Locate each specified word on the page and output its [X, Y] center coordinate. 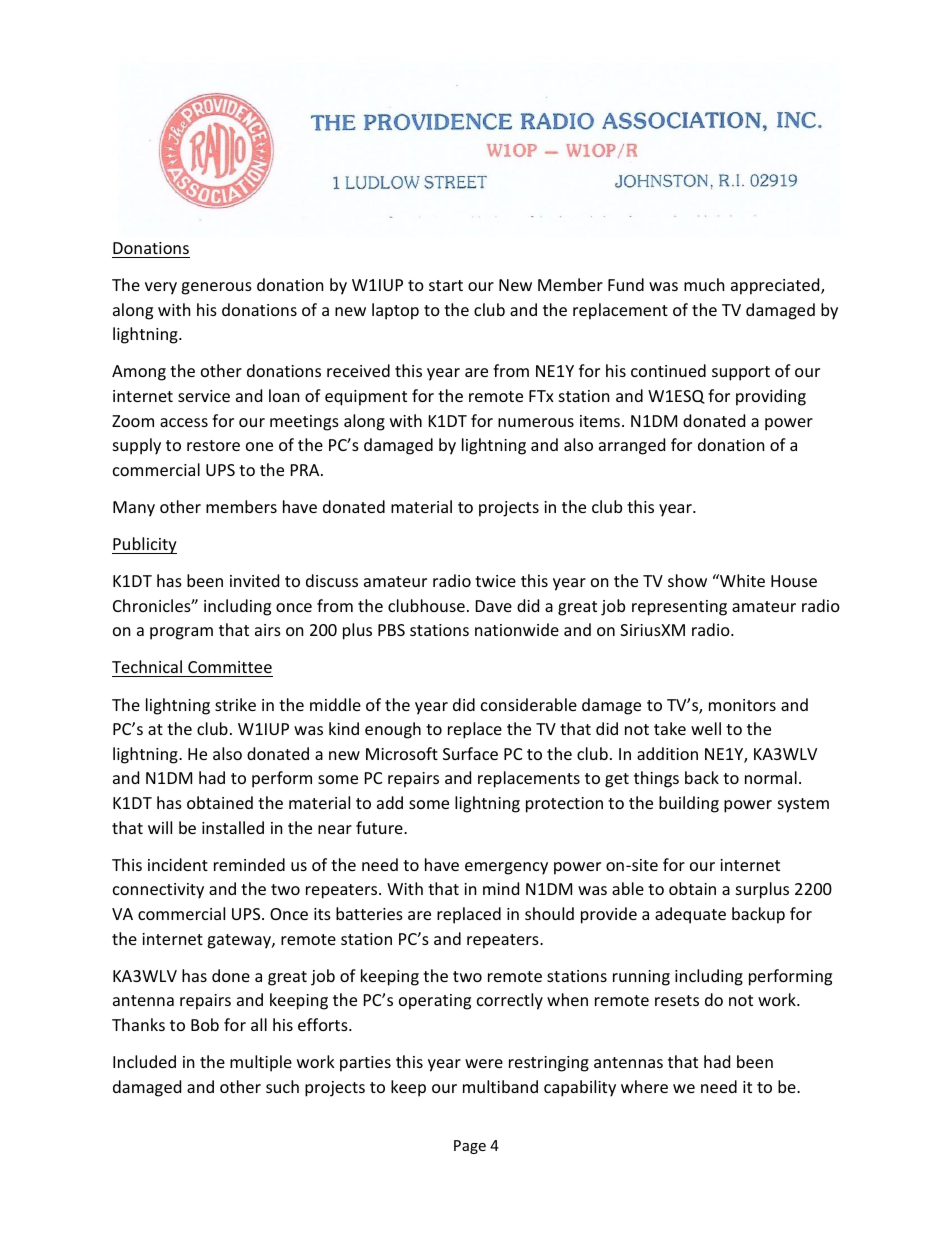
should [549, 913]
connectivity [158, 891]
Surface [470, 753]
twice [495, 581]
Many [134, 509]
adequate [690, 915]
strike [235, 704]
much [704, 284]
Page [470, 1147]
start [446, 285]
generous [216, 288]
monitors [742, 705]
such [282, 1086]
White [741, 580]
